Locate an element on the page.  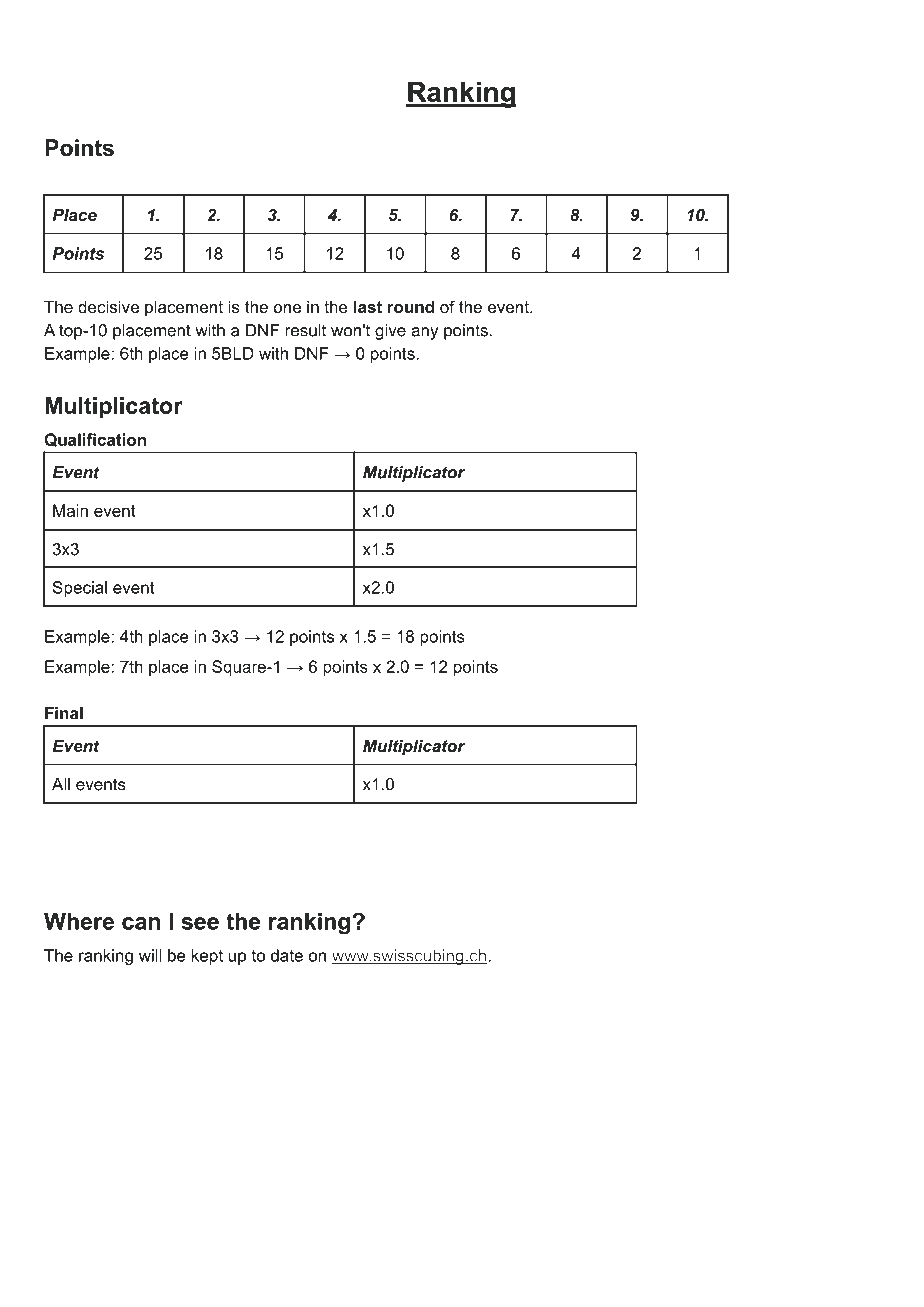
give is located at coordinates (390, 332).
